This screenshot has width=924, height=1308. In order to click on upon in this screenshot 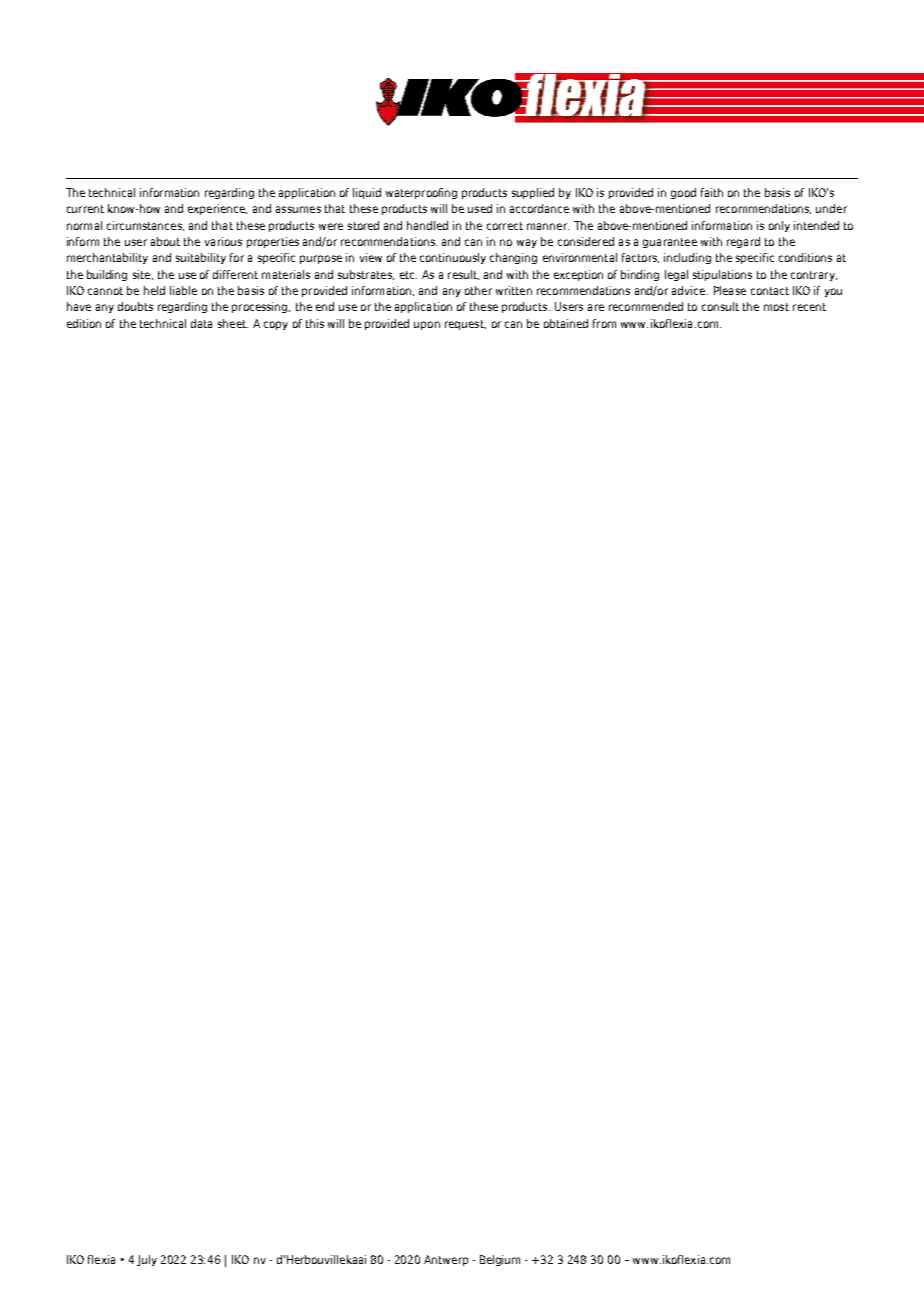, I will do `click(427, 325)`.
